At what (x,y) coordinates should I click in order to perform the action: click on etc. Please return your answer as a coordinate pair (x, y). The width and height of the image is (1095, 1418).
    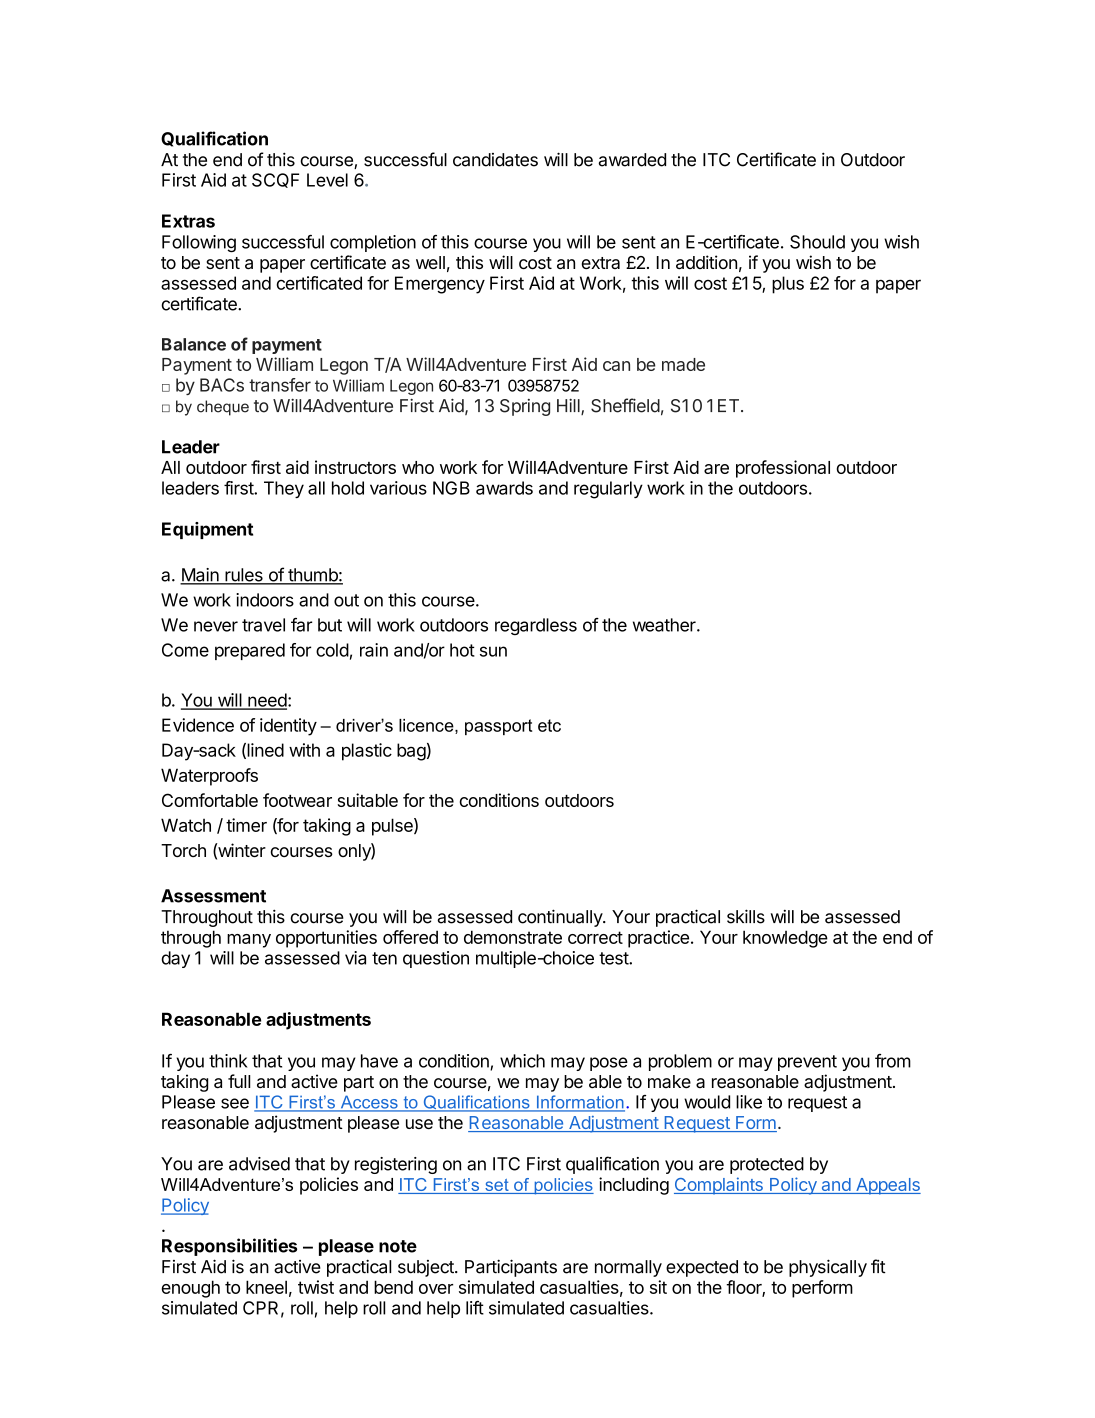
    Looking at the image, I should click on (549, 725).
